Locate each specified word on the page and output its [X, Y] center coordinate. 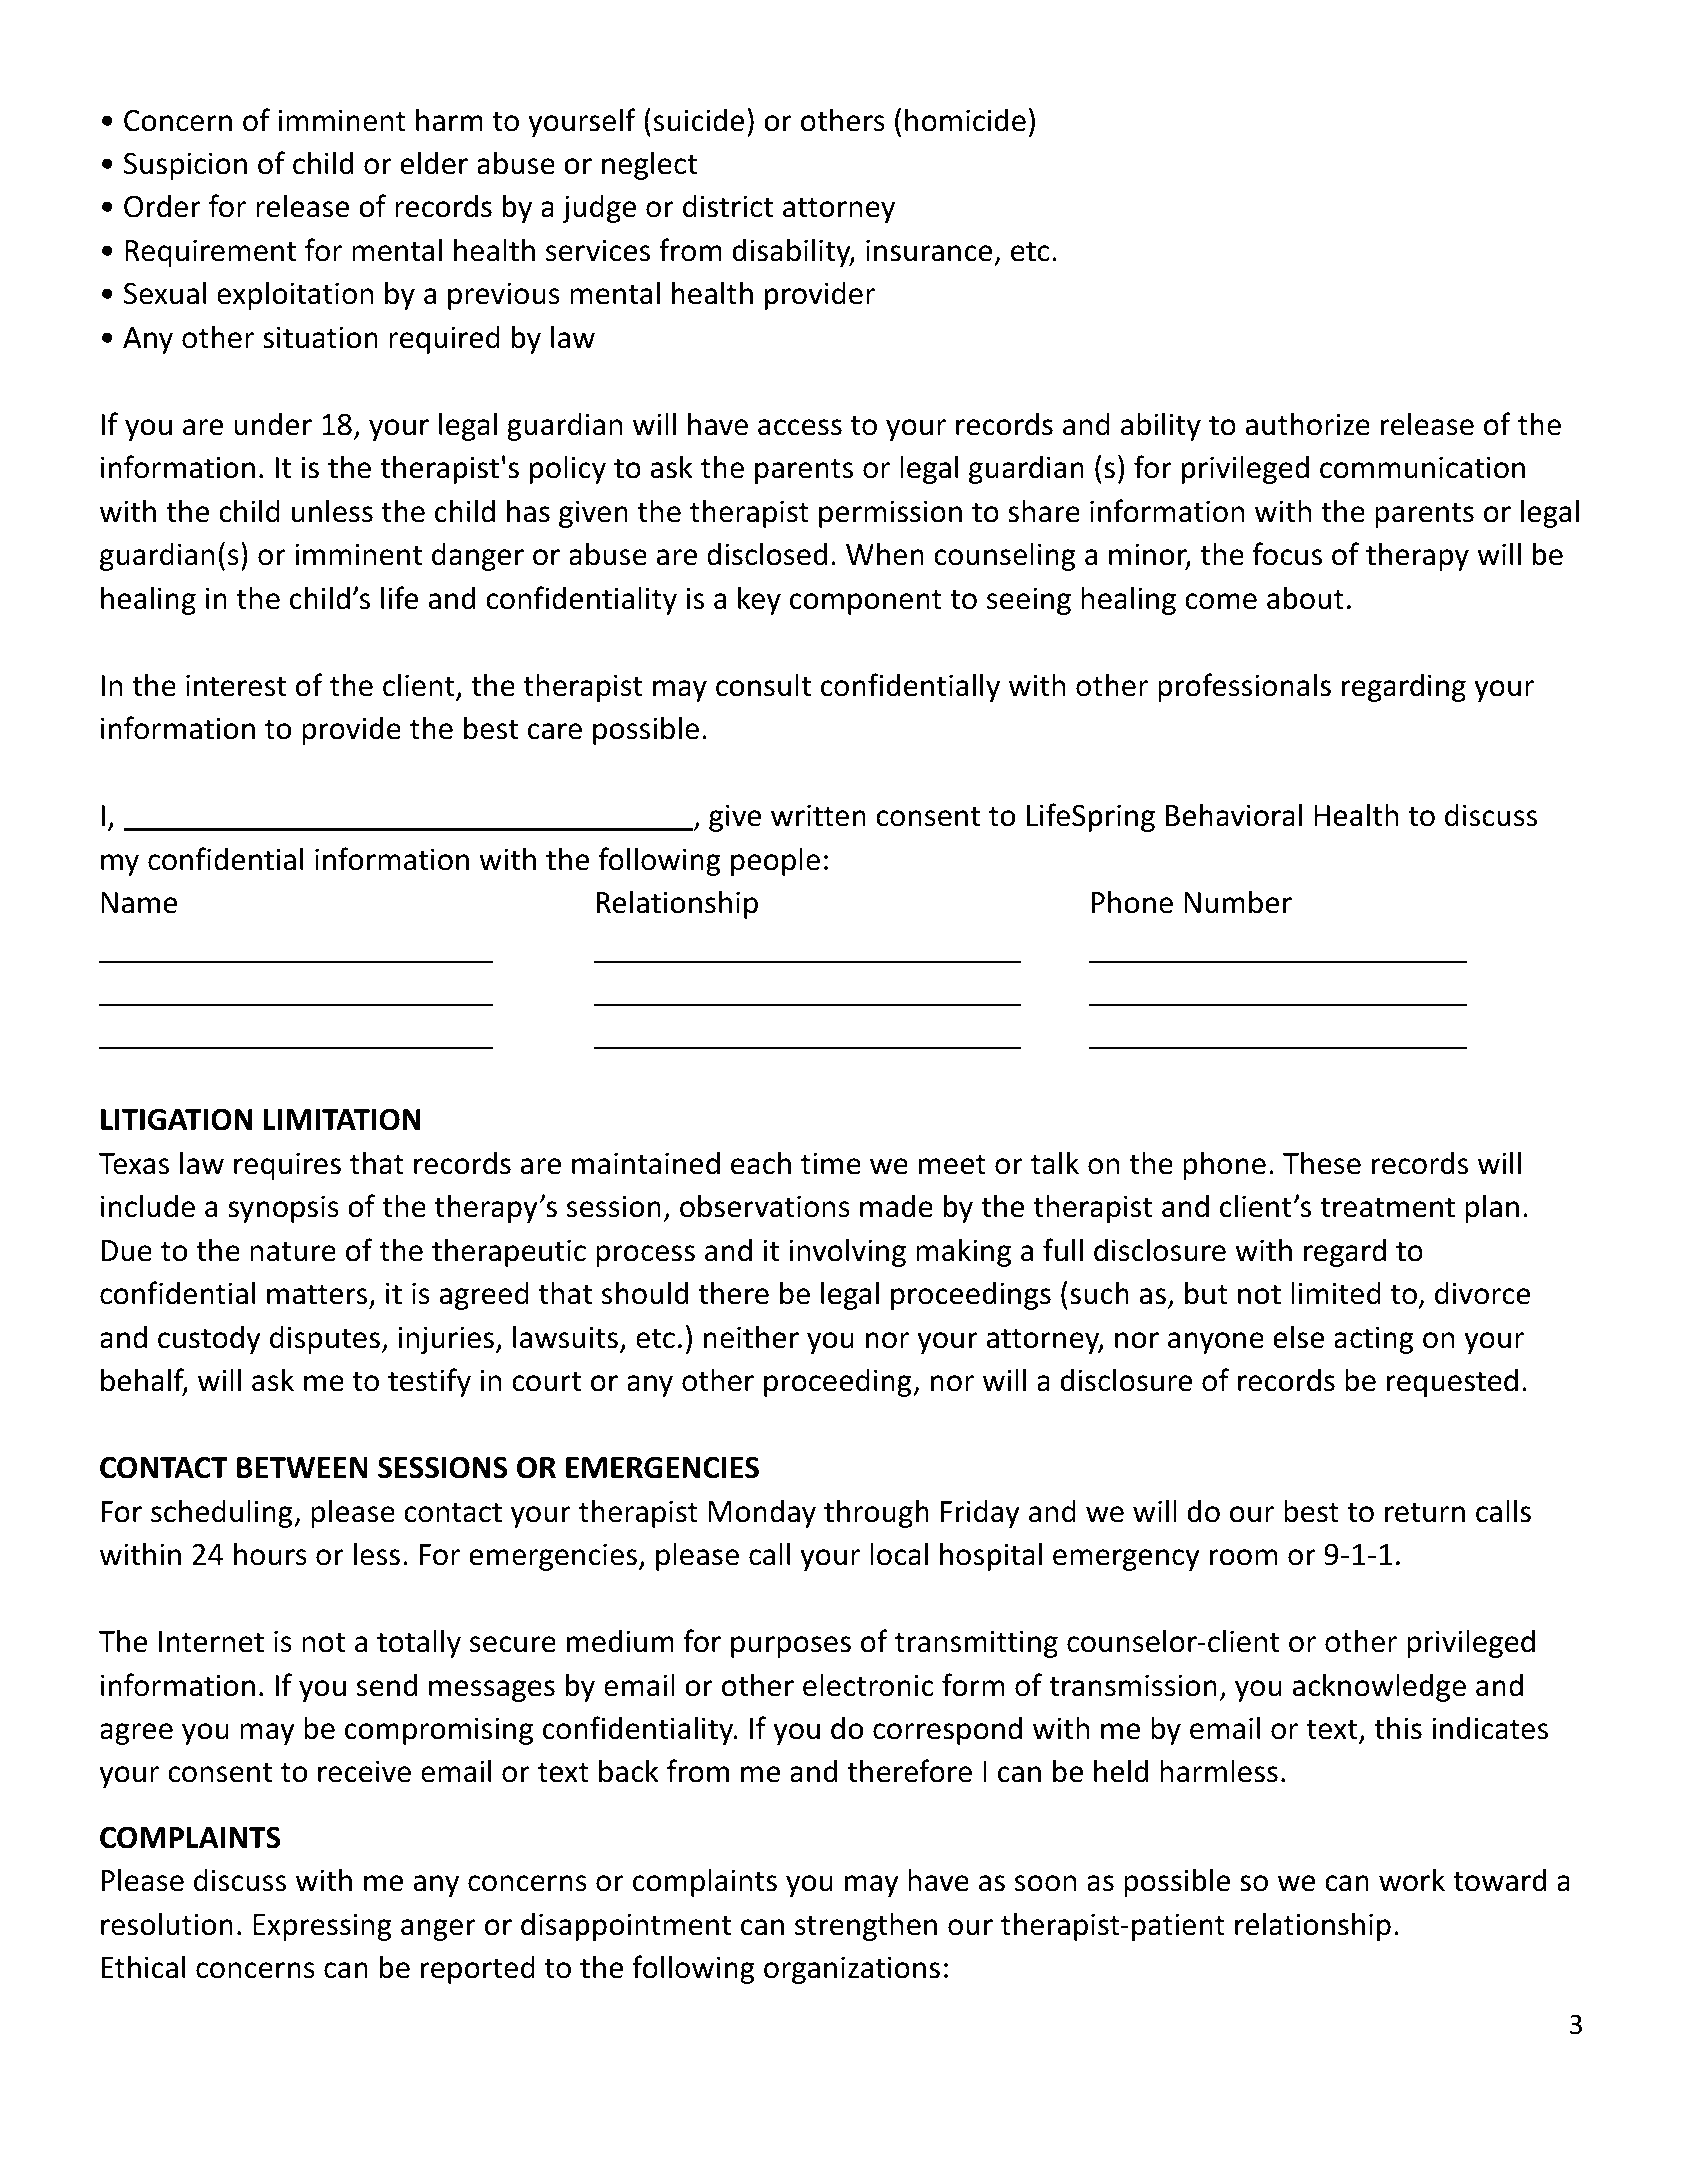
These [1322, 1163]
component [866, 602]
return [1425, 1512]
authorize [1307, 424]
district [728, 206]
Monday [762, 1513]
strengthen [866, 1926]
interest [236, 685]
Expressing [322, 1927]
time [831, 1163]
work [1412, 1880]
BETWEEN [302, 1467]
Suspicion [185, 166]
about [1305, 598]
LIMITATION [342, 1120]
